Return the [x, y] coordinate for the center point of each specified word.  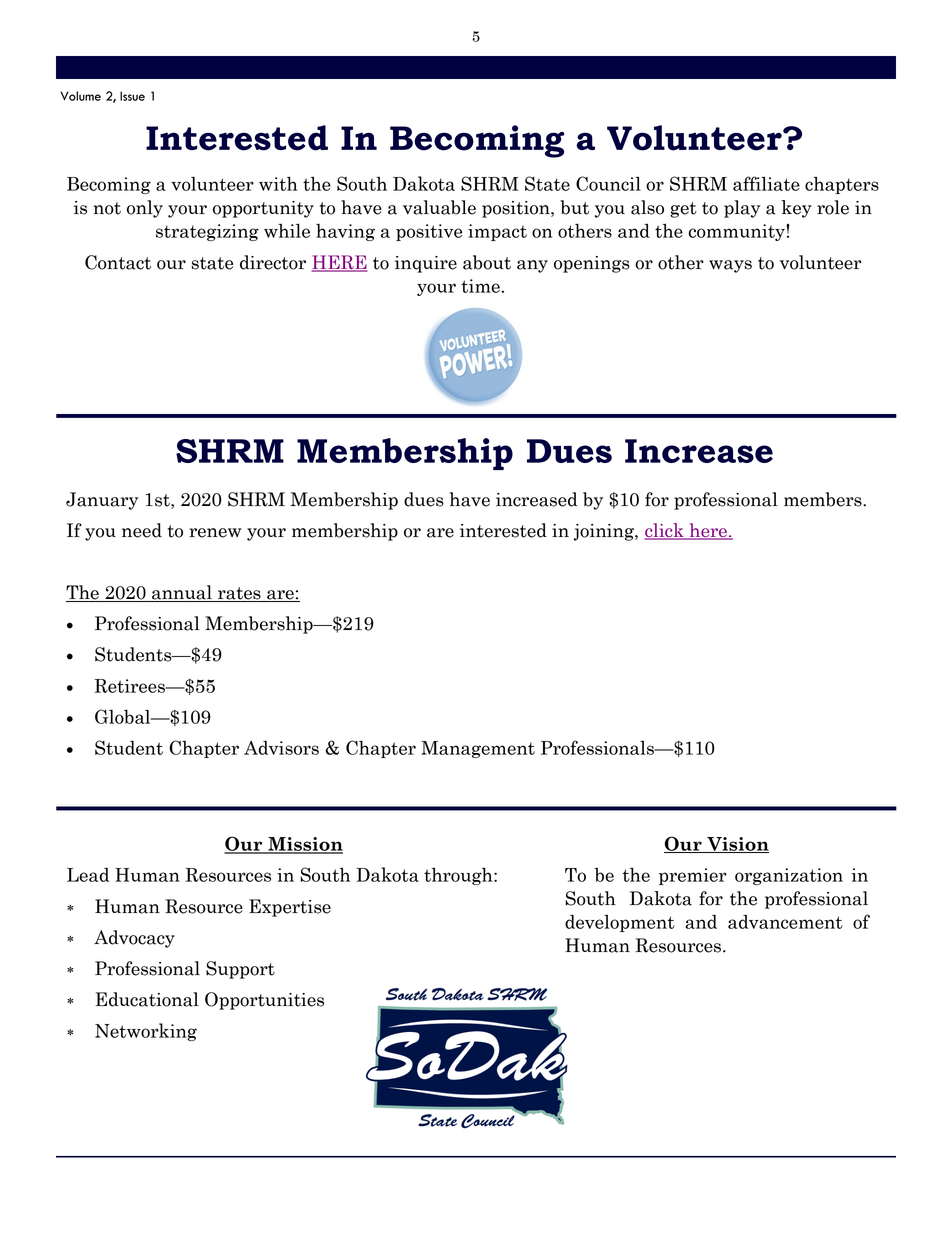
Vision [737, 845]
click [665, 531]
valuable [439, 207]
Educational [147, 999]
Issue [132, 96]
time [480, 286]
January [102, 501]
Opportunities [264, 1001]
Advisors [281, 748]
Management [478, 749]
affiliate [766, 183]
